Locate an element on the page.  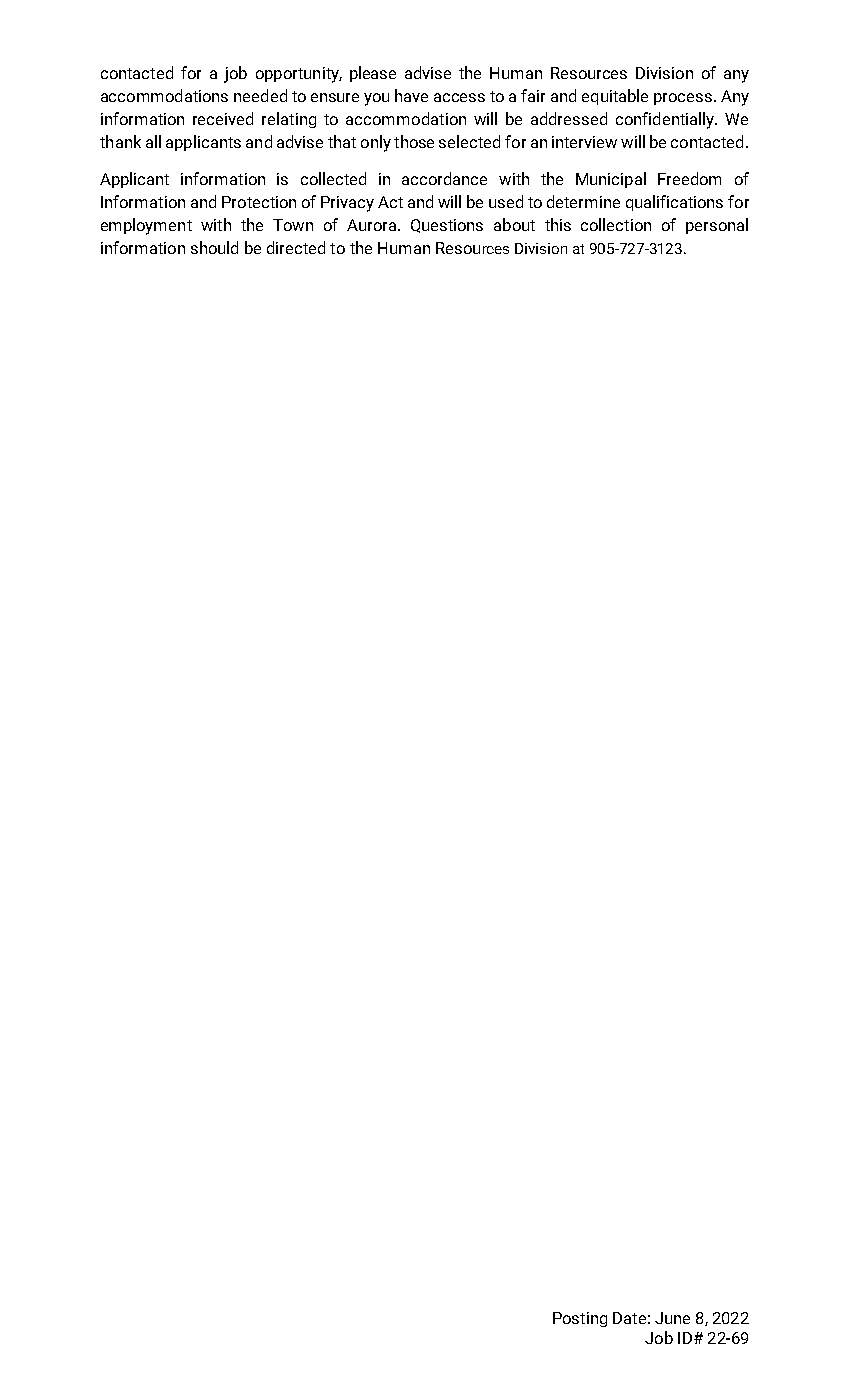
directed is located at coordinates (296, 247).
